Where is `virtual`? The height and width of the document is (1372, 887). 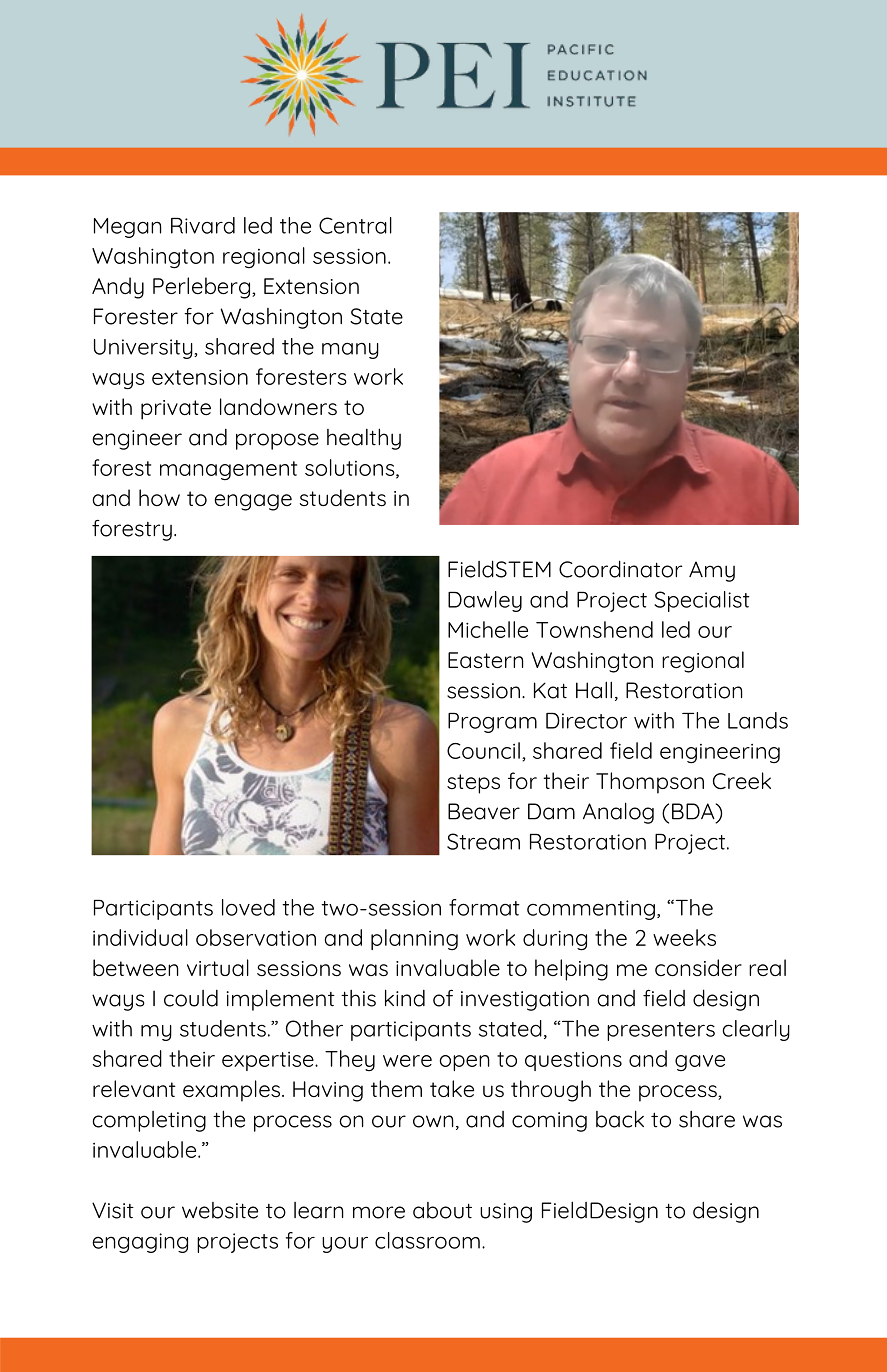
virtual is located at coordinates (218, 967).
